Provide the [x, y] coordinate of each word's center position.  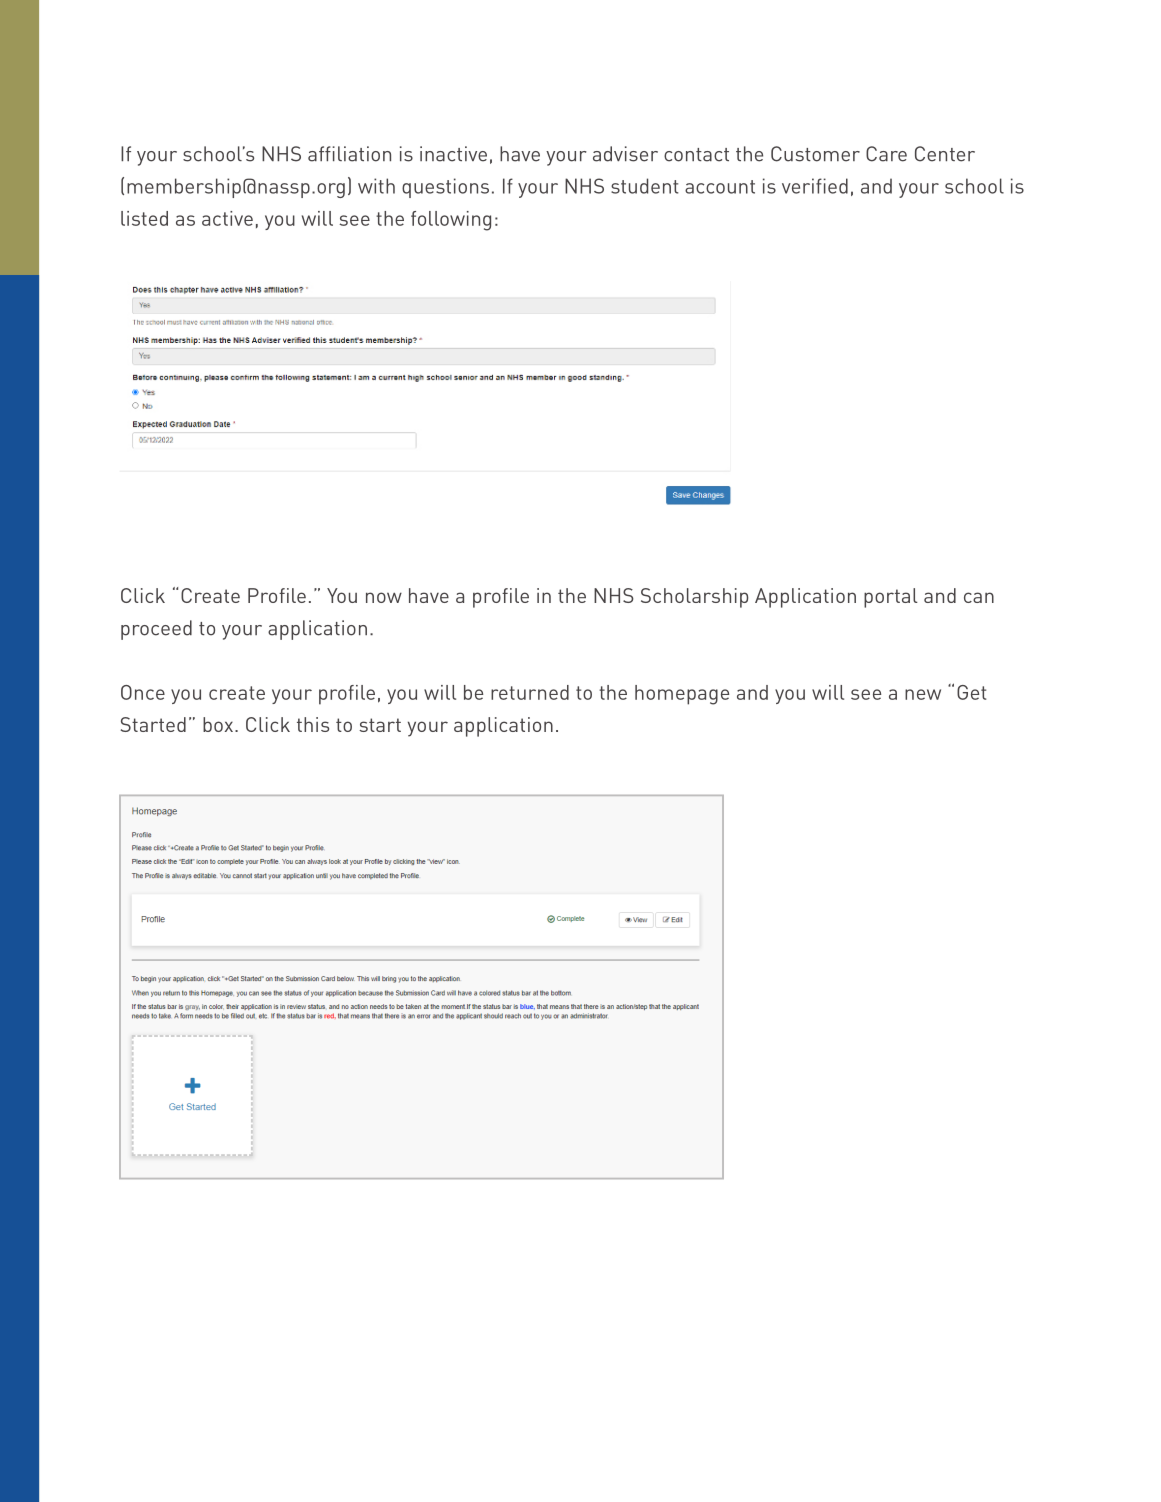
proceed [156, 630]
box [219, 724]
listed [144, 218]
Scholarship [695, 598]
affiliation [349, 154]
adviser [625, 154]
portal [891, 598]
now [384, 597]
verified [815, 186]
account [720, 187]
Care [886, 154]
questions [445, 188]
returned [530, 692]
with [376, 186]
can [979, 597]
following [451, 221]
